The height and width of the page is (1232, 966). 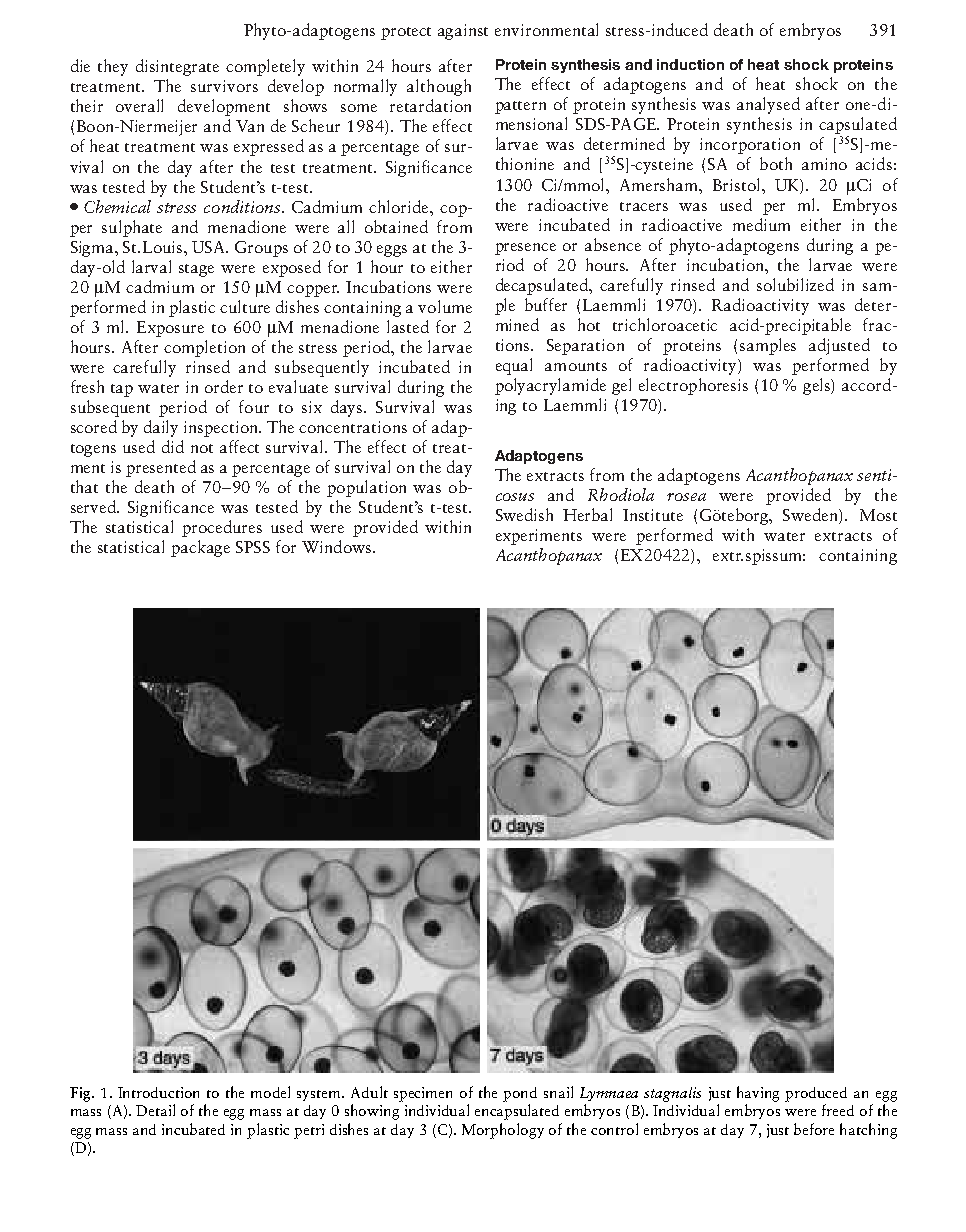 What do you see at coordinates (200, 548) in the page?
I see `package` at bounding box center [200, 548].
